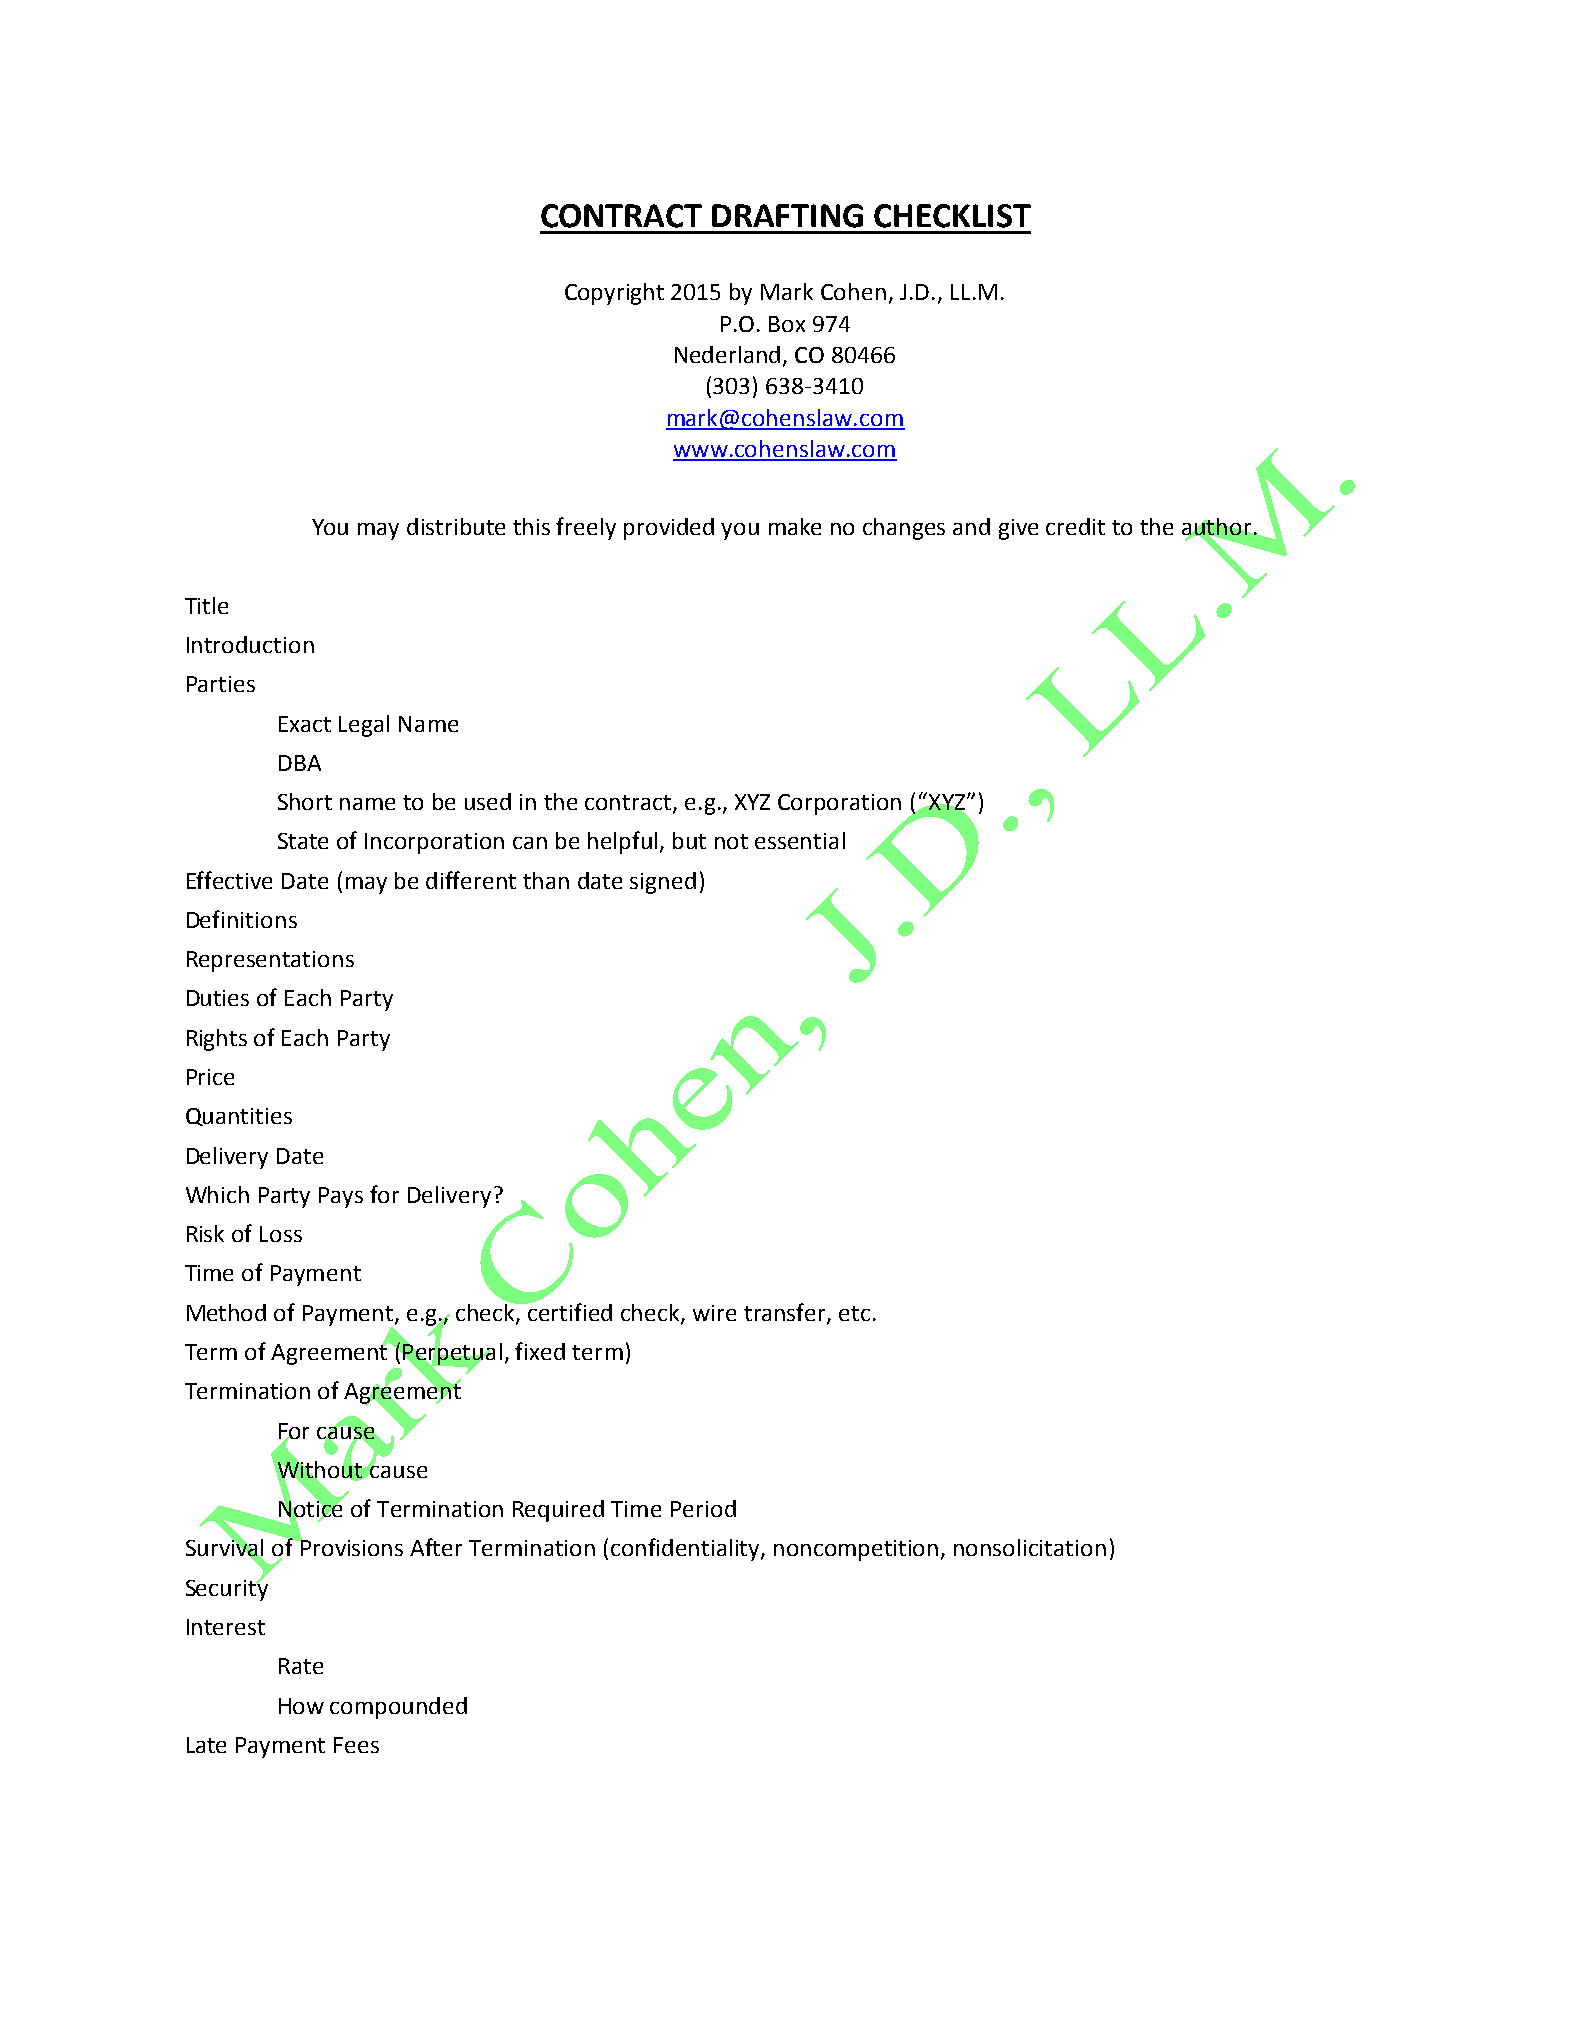 This page has height=2032, width=1570. I want to click on DRAFTING, so click(787, 216).
